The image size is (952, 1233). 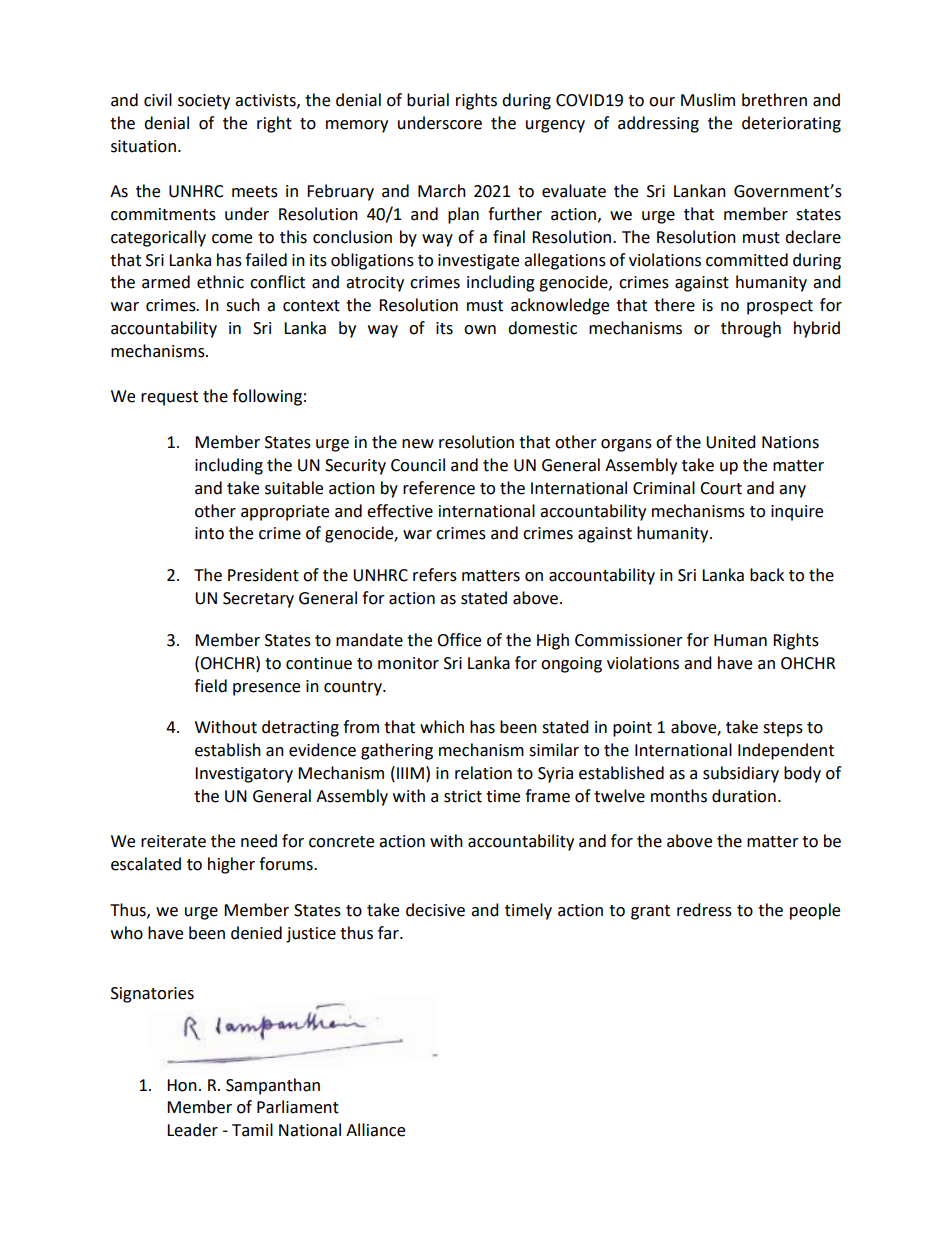 What do you see at coordinates (210, 686) in the document?
I see `field` at bounding box center [210, 686].
